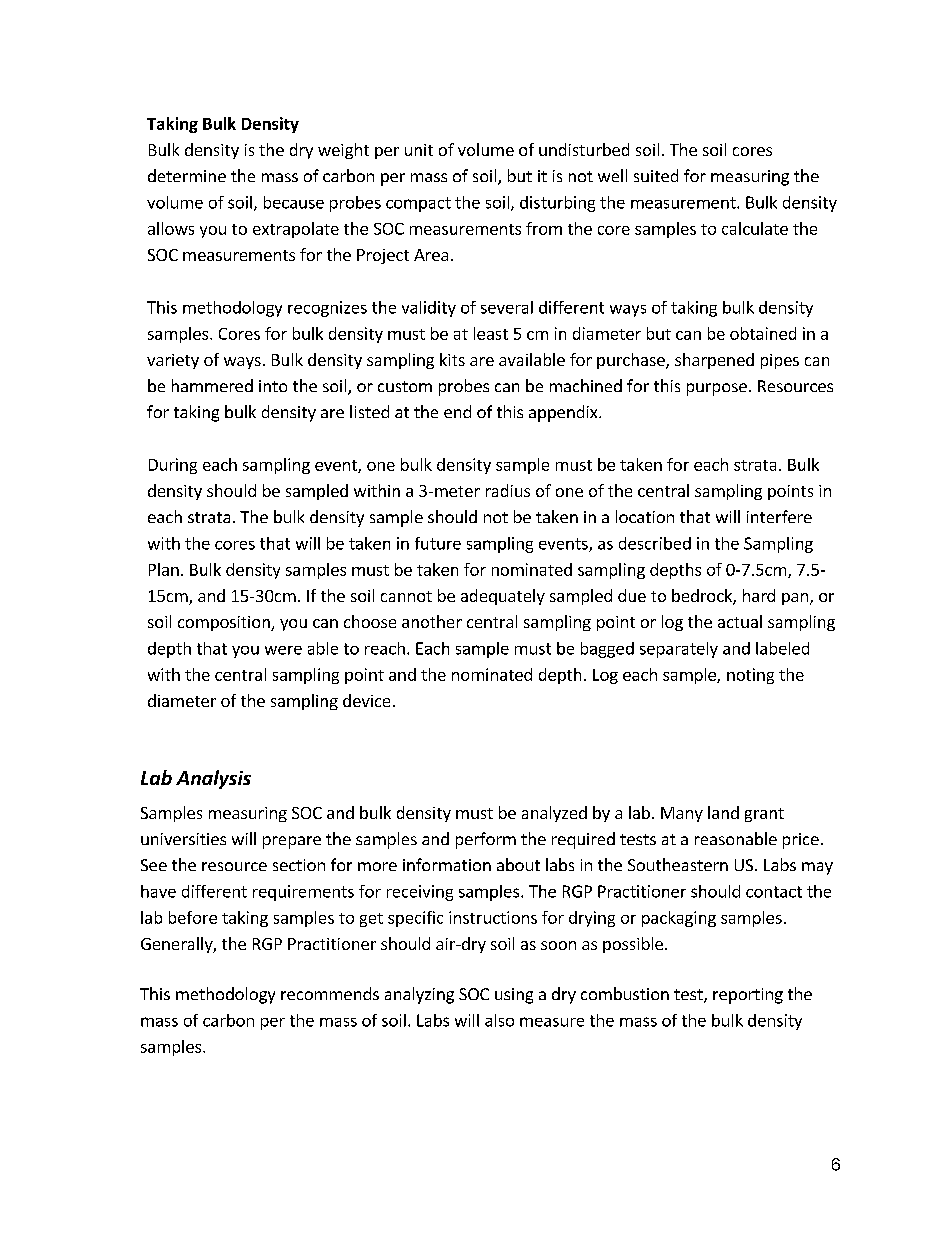 The height and width of the image is (1233, 952). Describe the element at coordinates (330, 993) in the image. I see `recommends` at that location.
